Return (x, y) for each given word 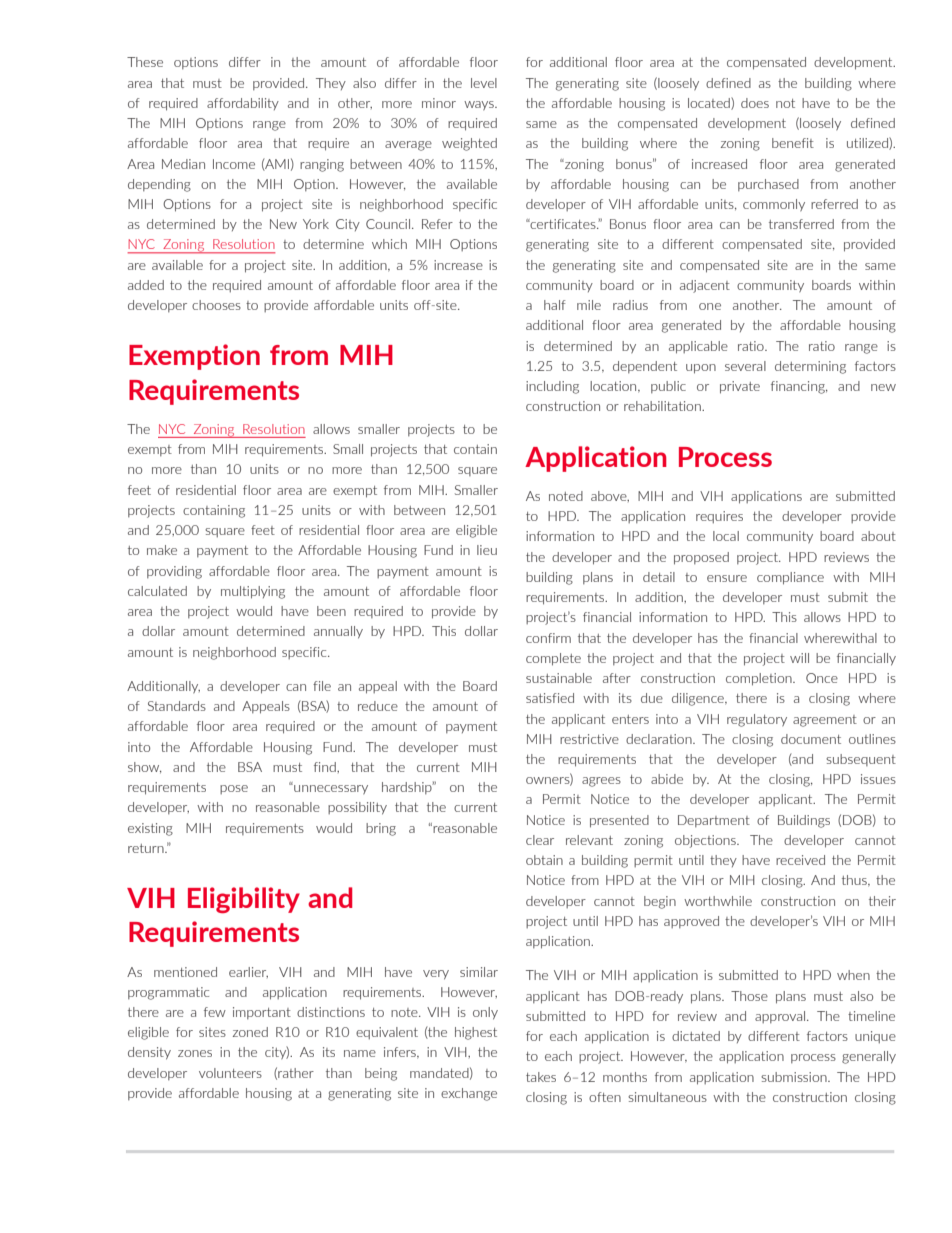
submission (795, 1077)
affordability (243, 104)
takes (541, 1077)
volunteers (230, 1073)
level (484, 83)
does (755, 103)
